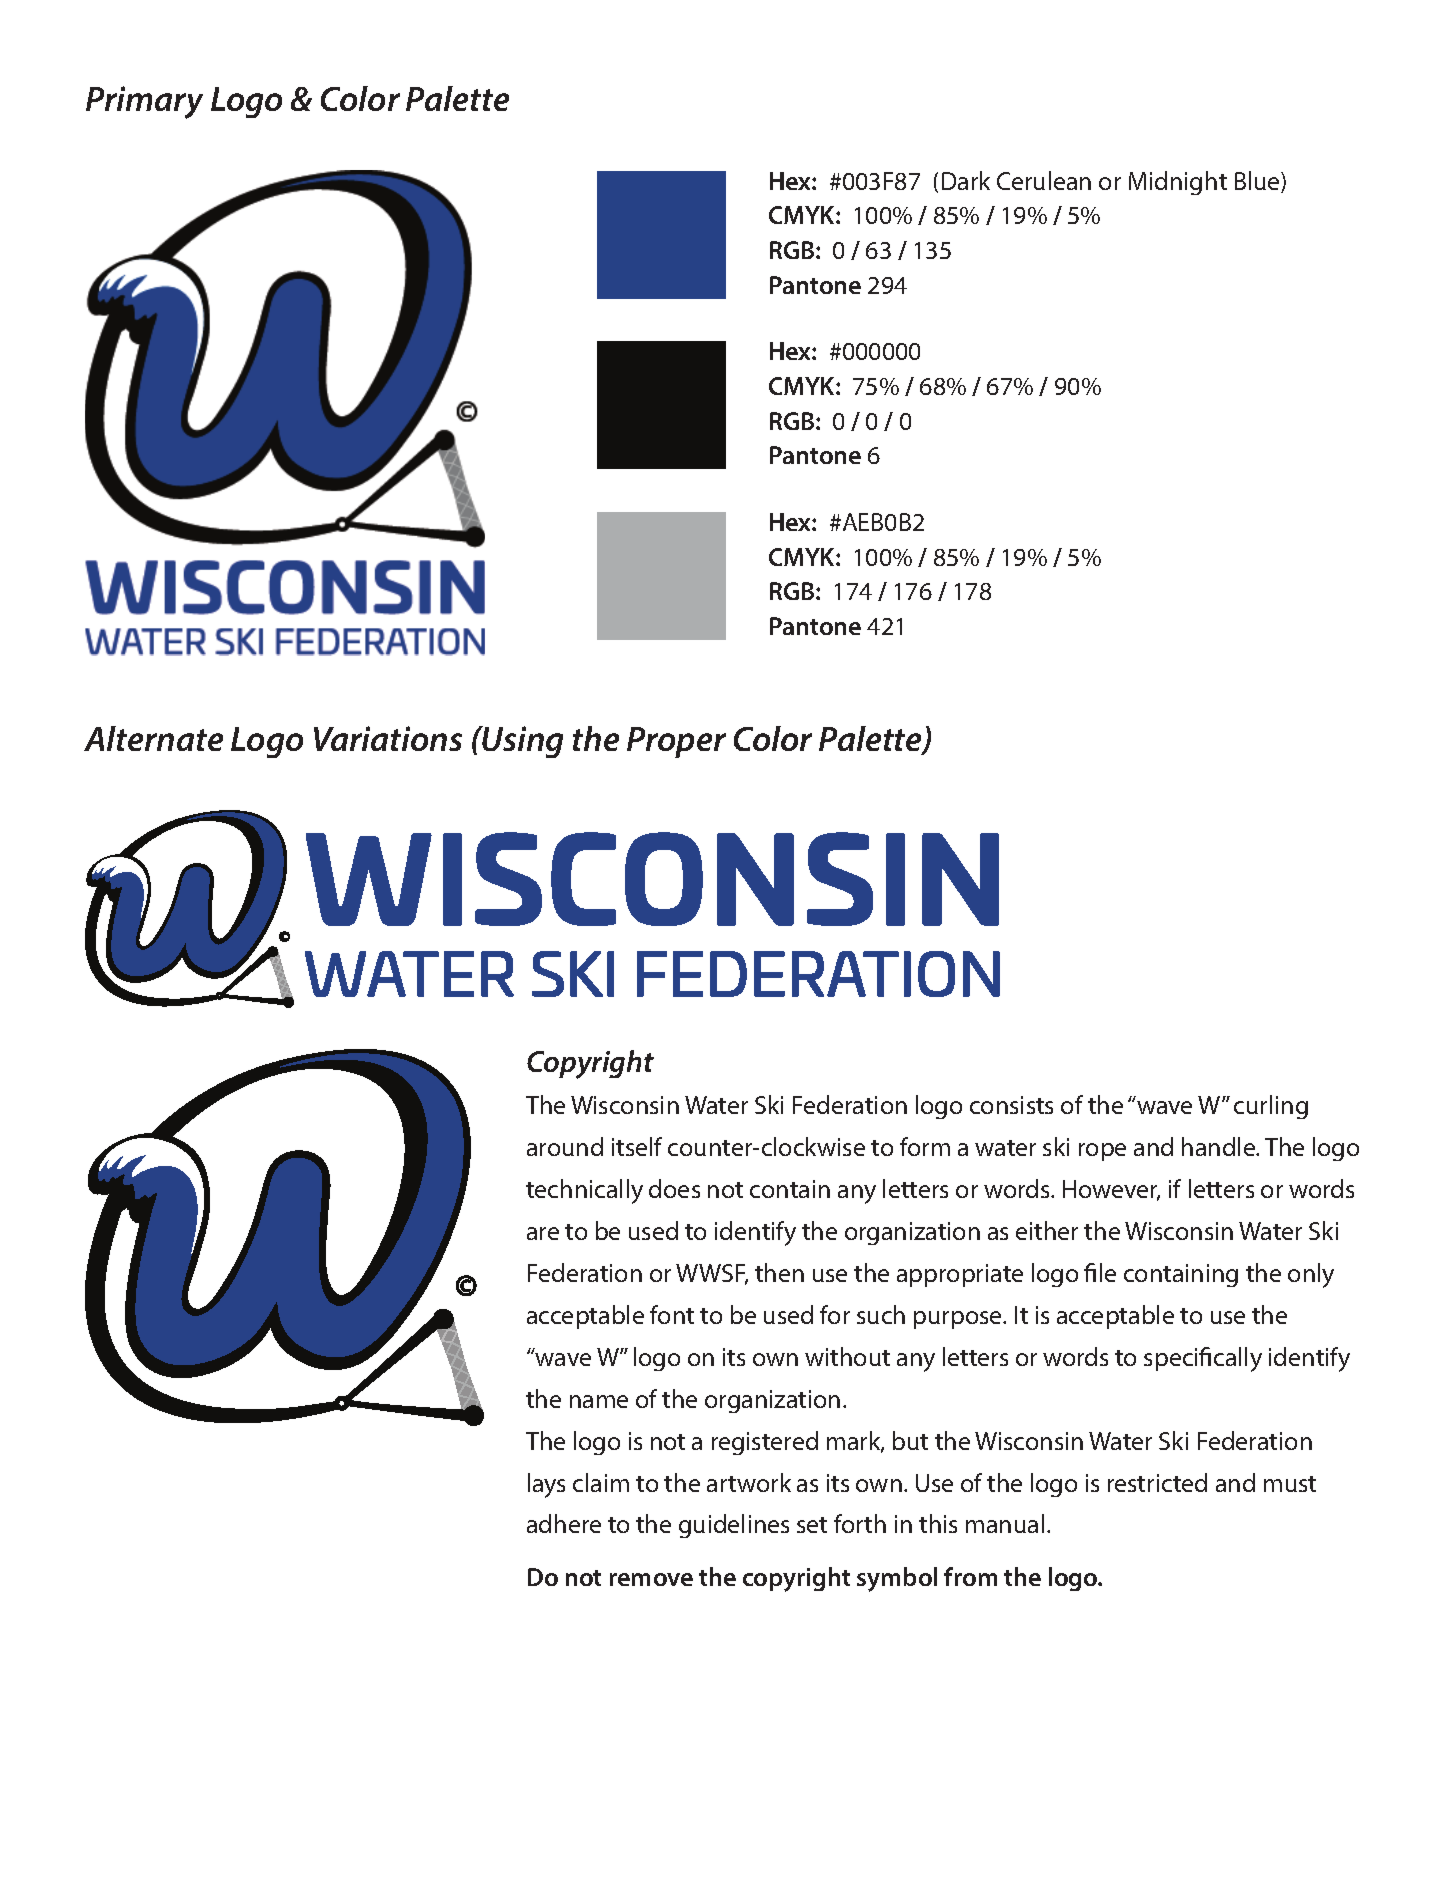  What do you see at coordinates (1111, 1190) in the page?
I see `However` at bounding box center [1111, 1190].
